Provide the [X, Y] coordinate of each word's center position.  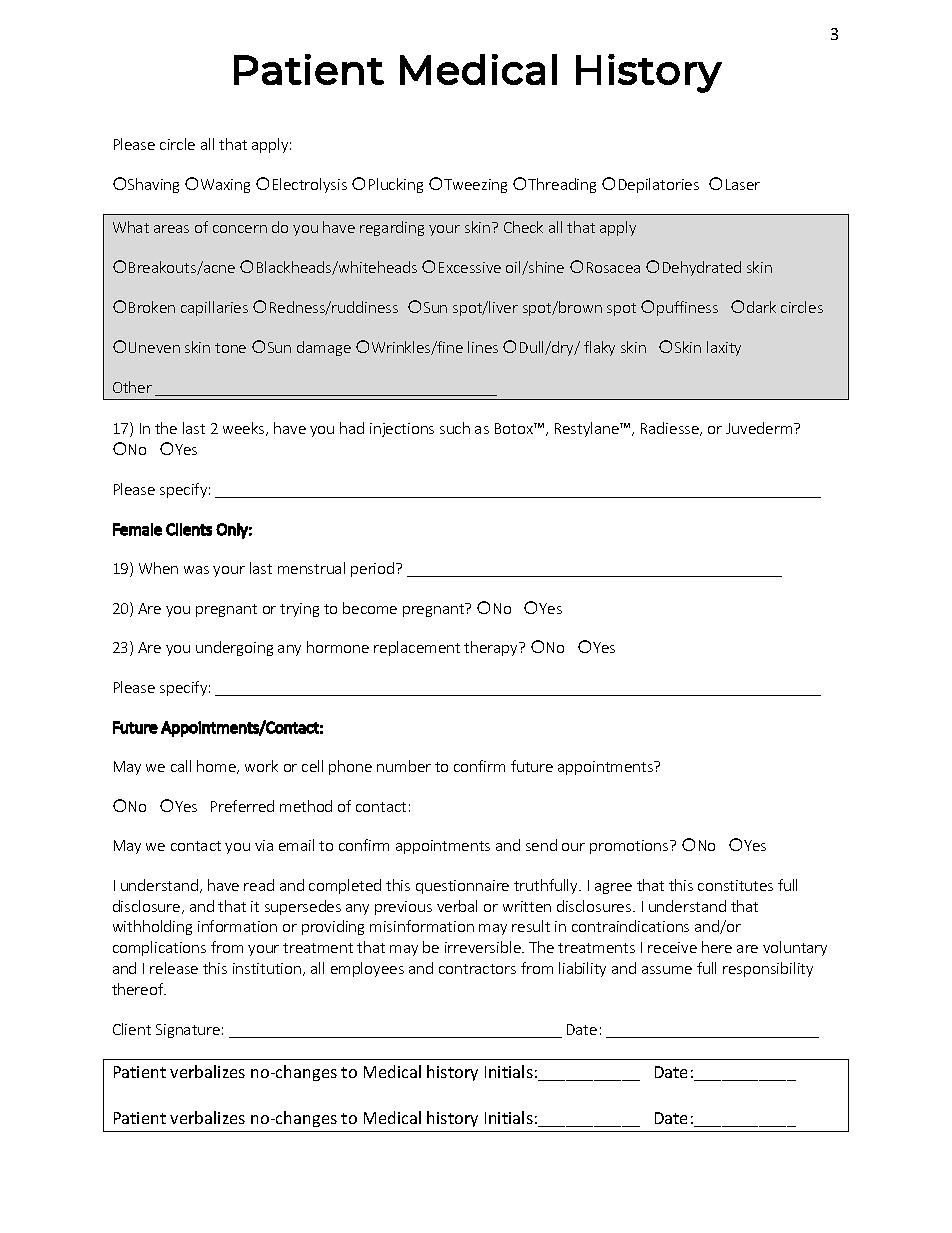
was [196, 570]
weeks [245, 429]
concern [240, 229]
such [455, 428]
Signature [188, 1031]
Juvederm [760, 428]
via [264, 845]
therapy [492, 648]
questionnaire [462, 887]
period [374, 569]
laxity [724, 348]
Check [523, 227]
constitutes [735, 885]
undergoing [234, 648]
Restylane [588, 429]
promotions [630, 847]
